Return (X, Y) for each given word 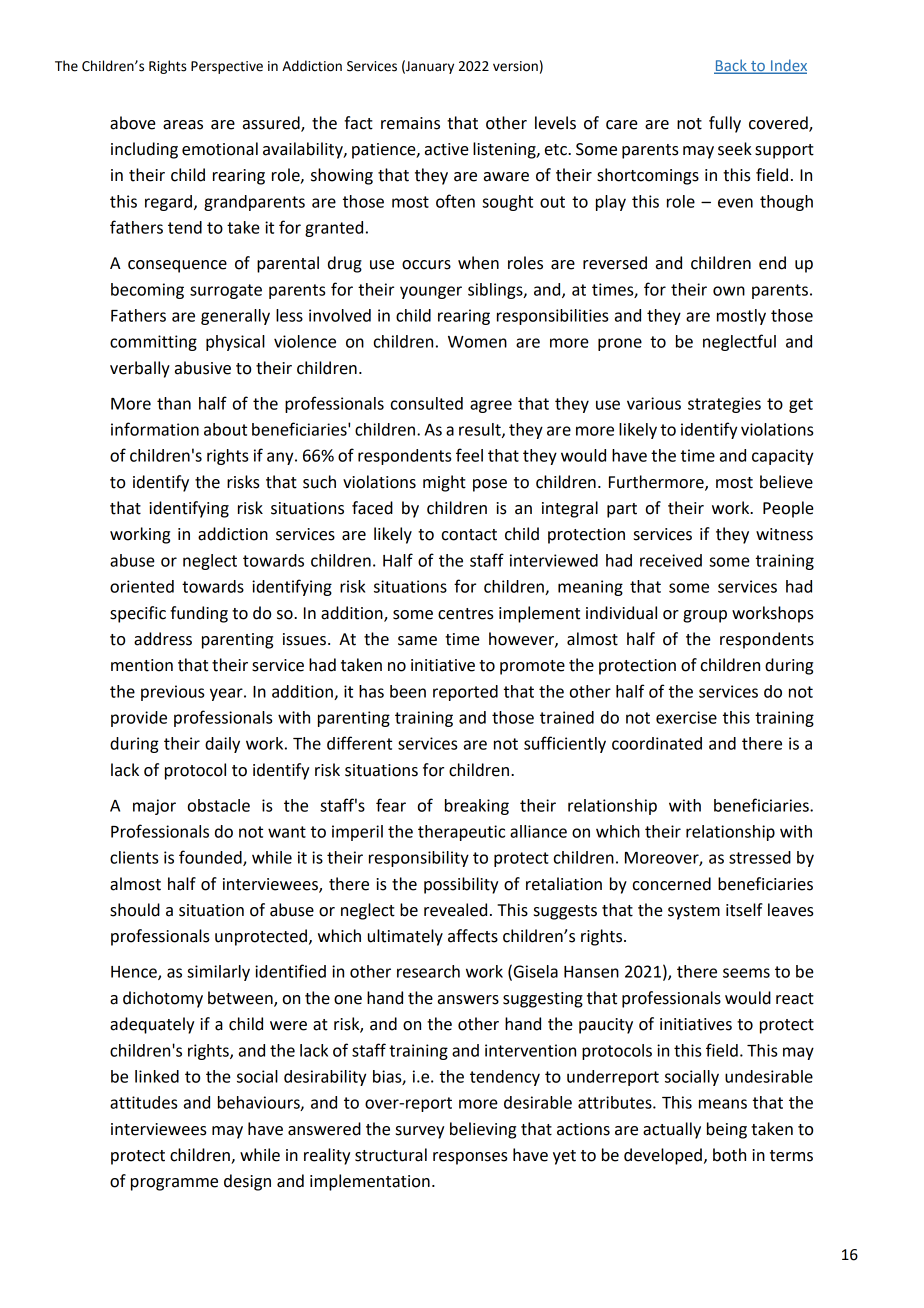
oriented (142, 586)
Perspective (227, 67)
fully (725, 124)
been (408, 691)
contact (469, 535)
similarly (218, 973)
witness (784, 534)
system (694, 912)
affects (473, 936)
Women (477, 342)
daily (222, 745)
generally (235, 317)
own (729, 291)
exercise (686, 717)
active (447, 149)
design (247, 1182)
